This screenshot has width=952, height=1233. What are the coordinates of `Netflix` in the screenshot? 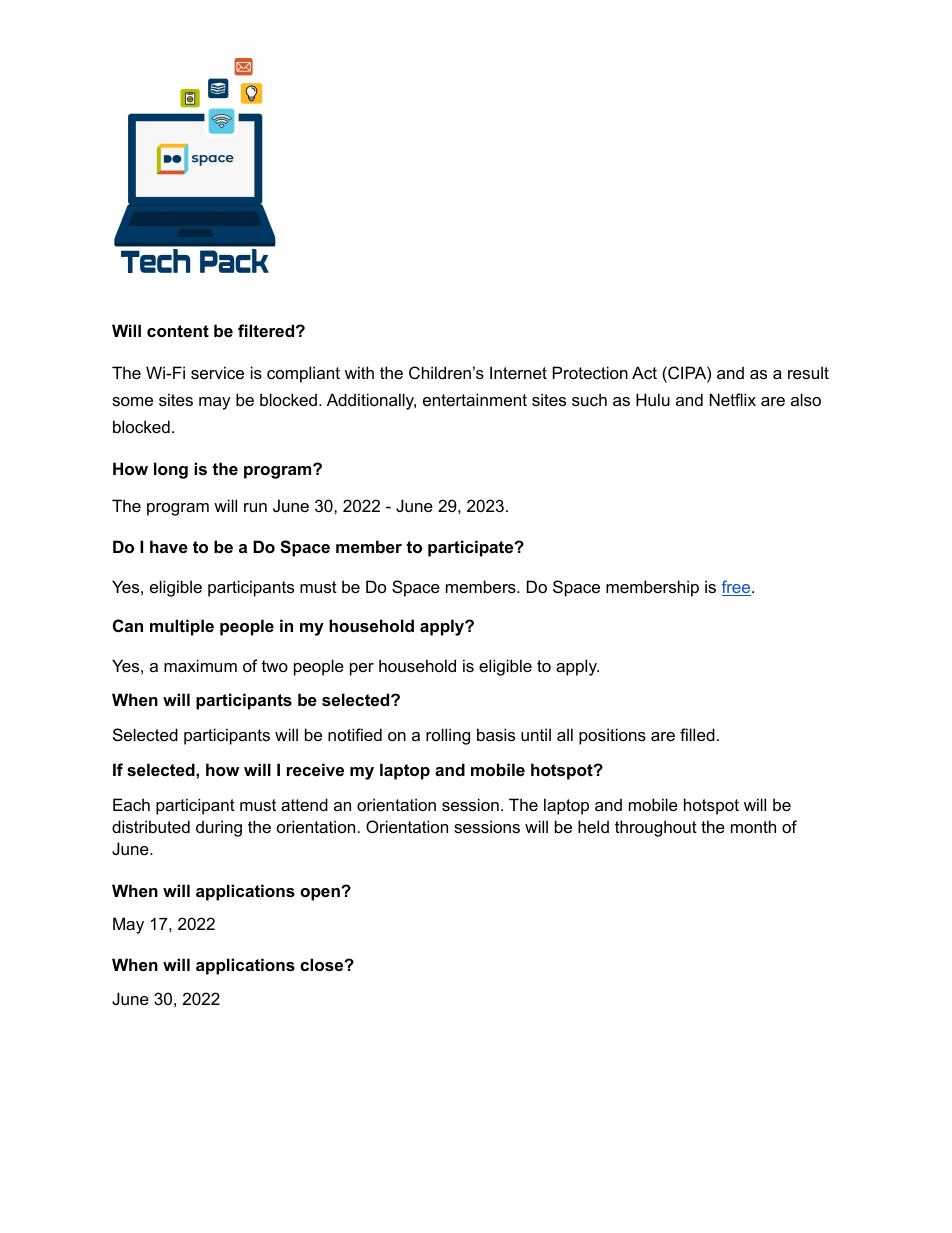 It's located at (733, 399).
